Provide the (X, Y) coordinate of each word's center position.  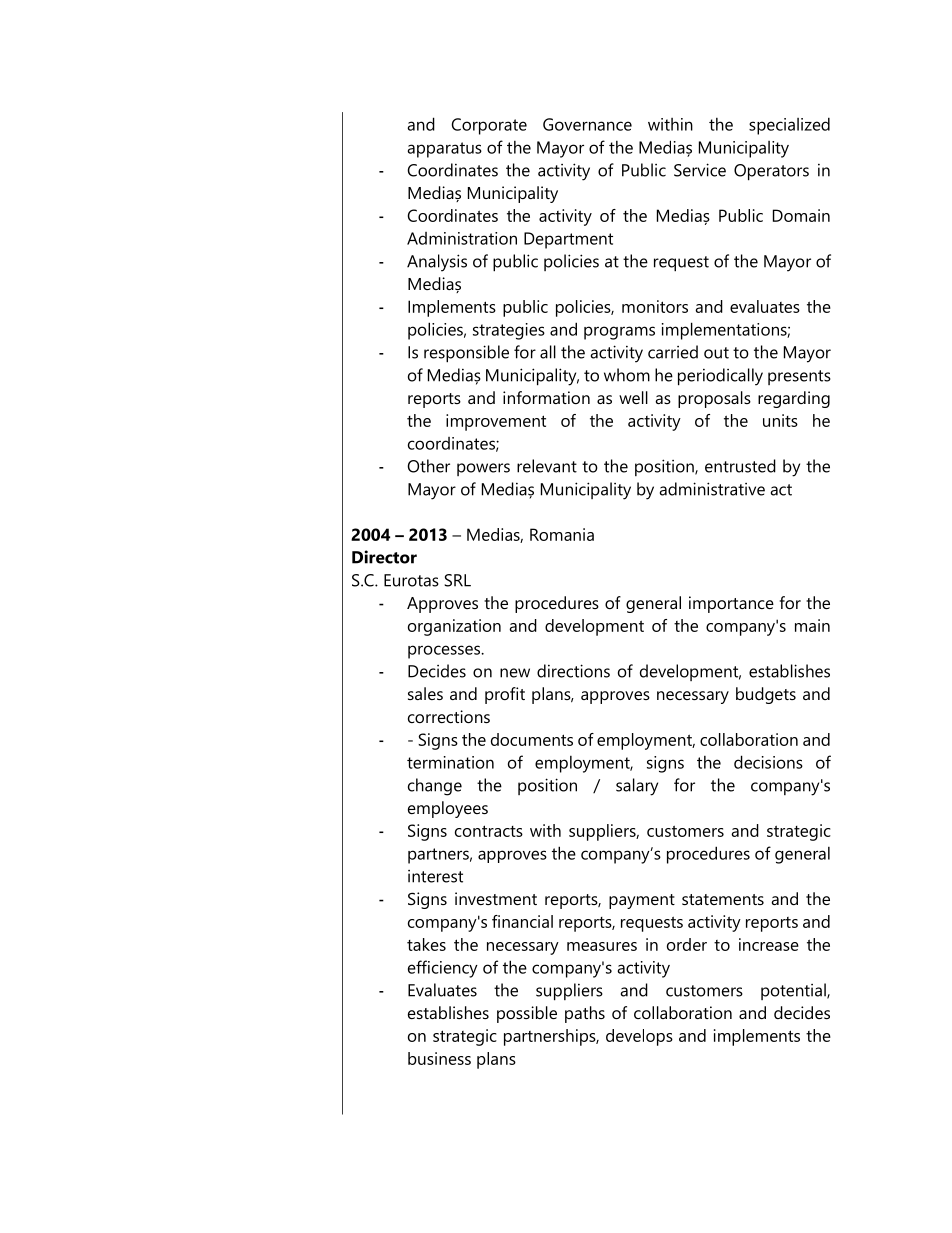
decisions (768, 762)
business (439, 1058)
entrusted (740, 466)
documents (532, 739)
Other (428, 466)
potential (794, 991)
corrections (449, 716)
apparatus (444, 150)
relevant (547, 466)
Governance (587, 124)
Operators (771, 172)
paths (585, 1014)
